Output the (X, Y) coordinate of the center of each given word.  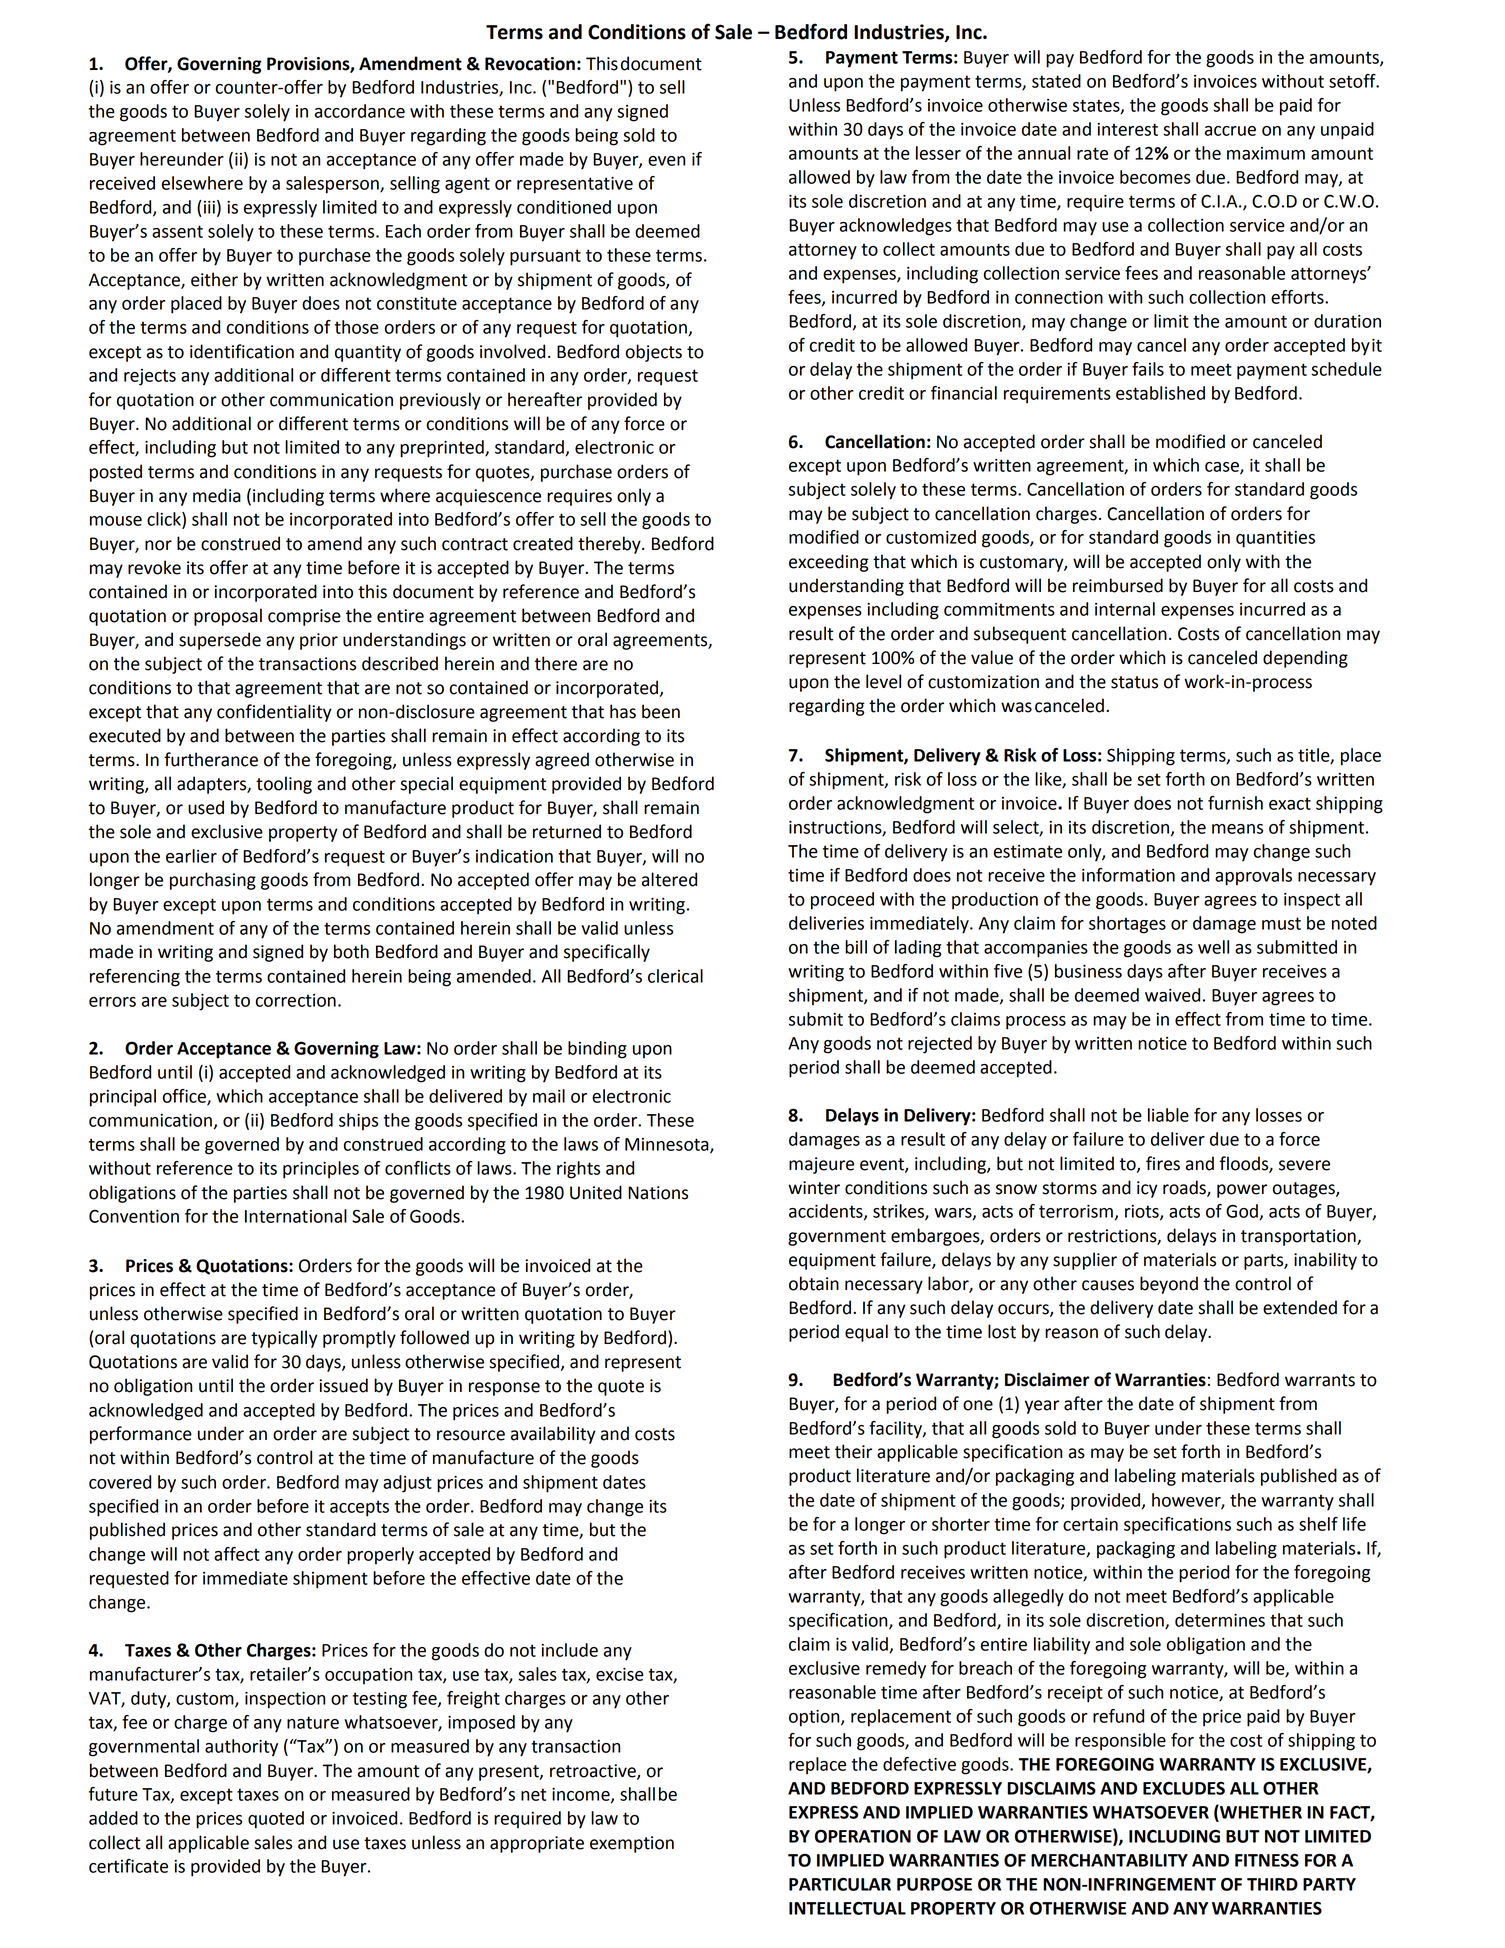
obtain (814, 1283)
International (296, 1216)
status (1134, 682)
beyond (1169, 1285)
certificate (128, 1866)
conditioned (564, 207)
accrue (1230, 131)
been (661, 711)
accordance (360, 111)
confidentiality (274, 713)
